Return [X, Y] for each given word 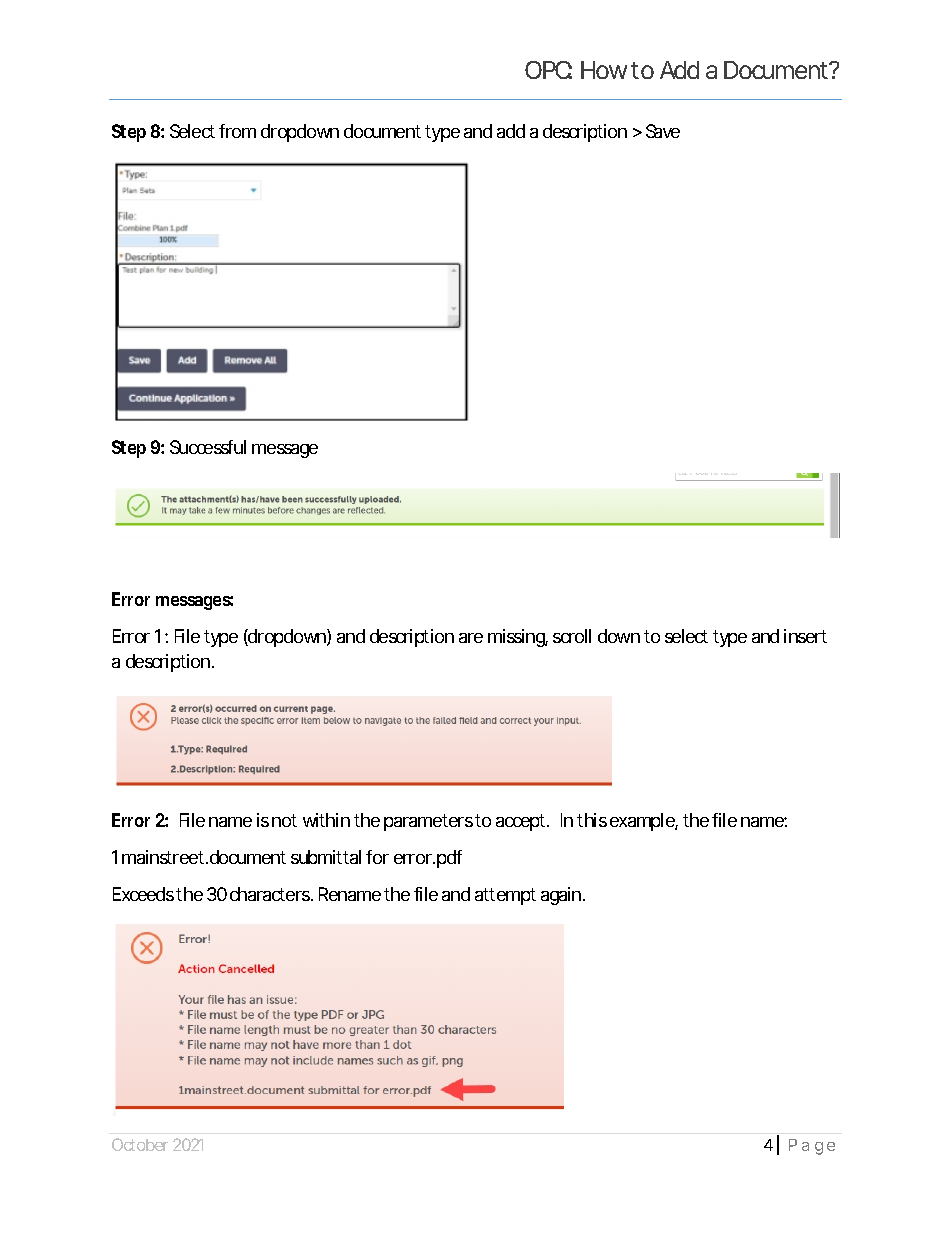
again [562, 896]
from [237, 131]
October [140, 1144]
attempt [505, 896]
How [606, 70]
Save [663, 131]
